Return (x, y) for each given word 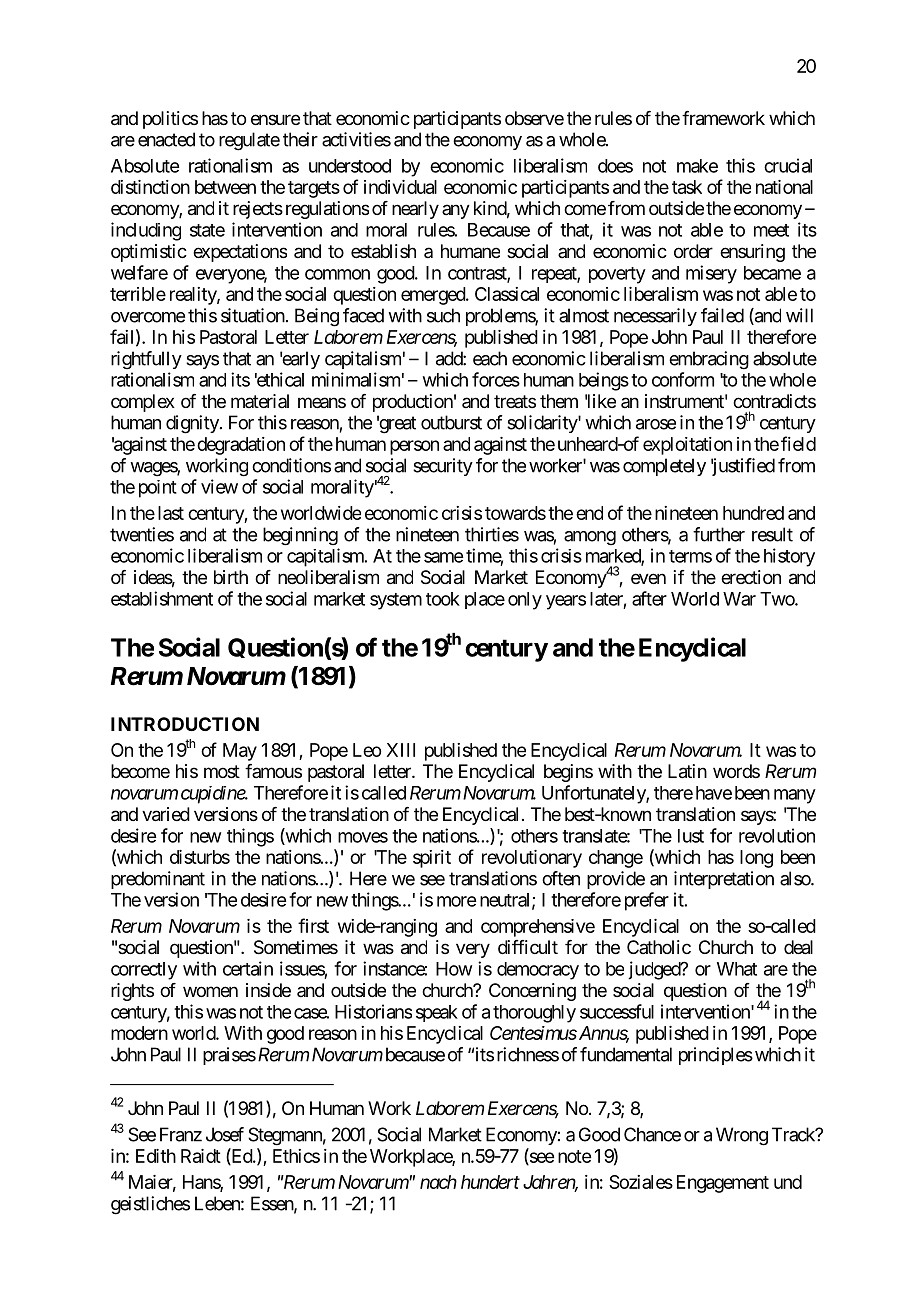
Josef (225, 1134)
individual (400, 187)
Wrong (742, 1136)
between (225, 187)
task (687, 187)
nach (438, 1182)
